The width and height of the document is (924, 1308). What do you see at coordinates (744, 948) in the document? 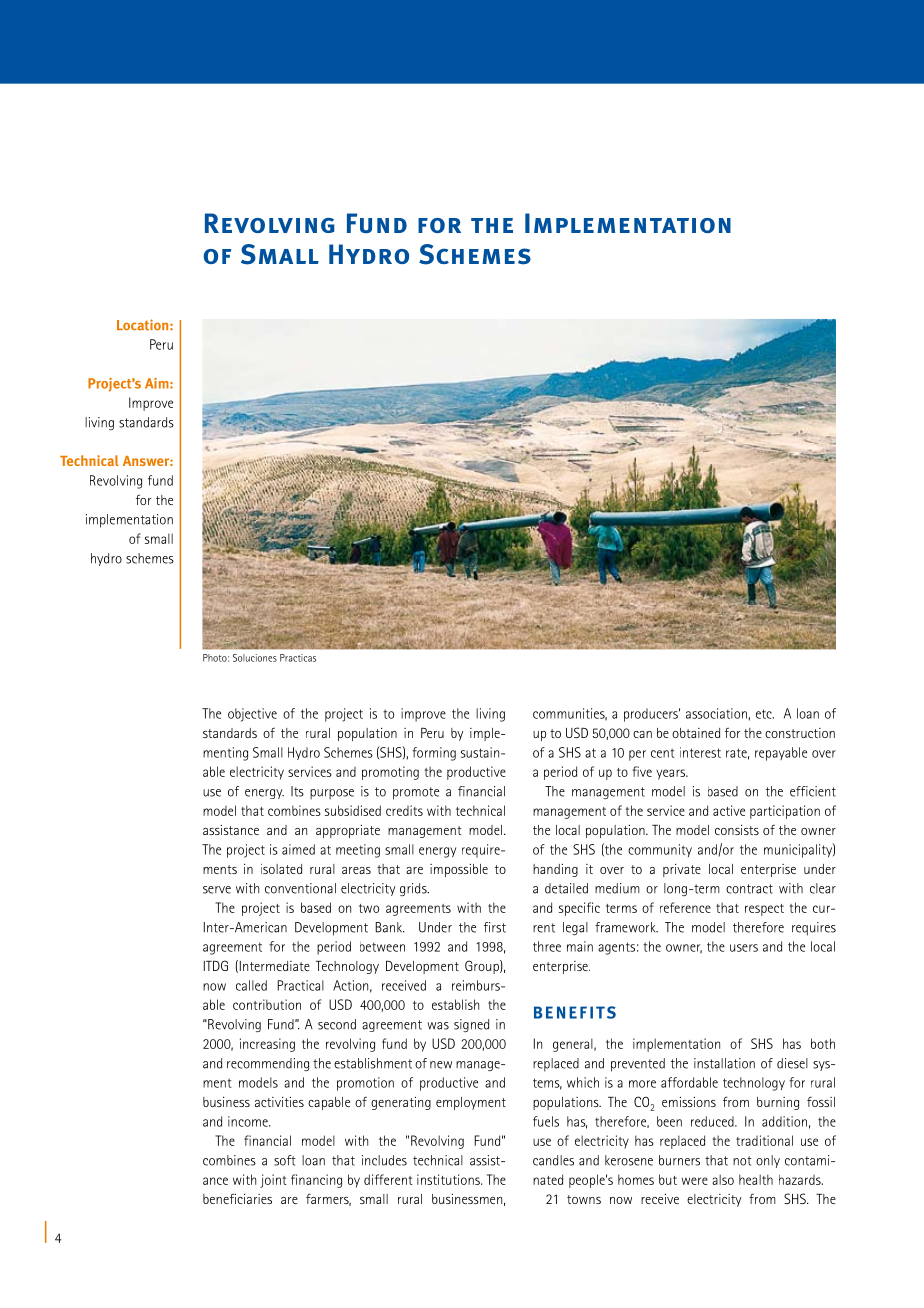
I see `users` at bounding box center [744, 948].
